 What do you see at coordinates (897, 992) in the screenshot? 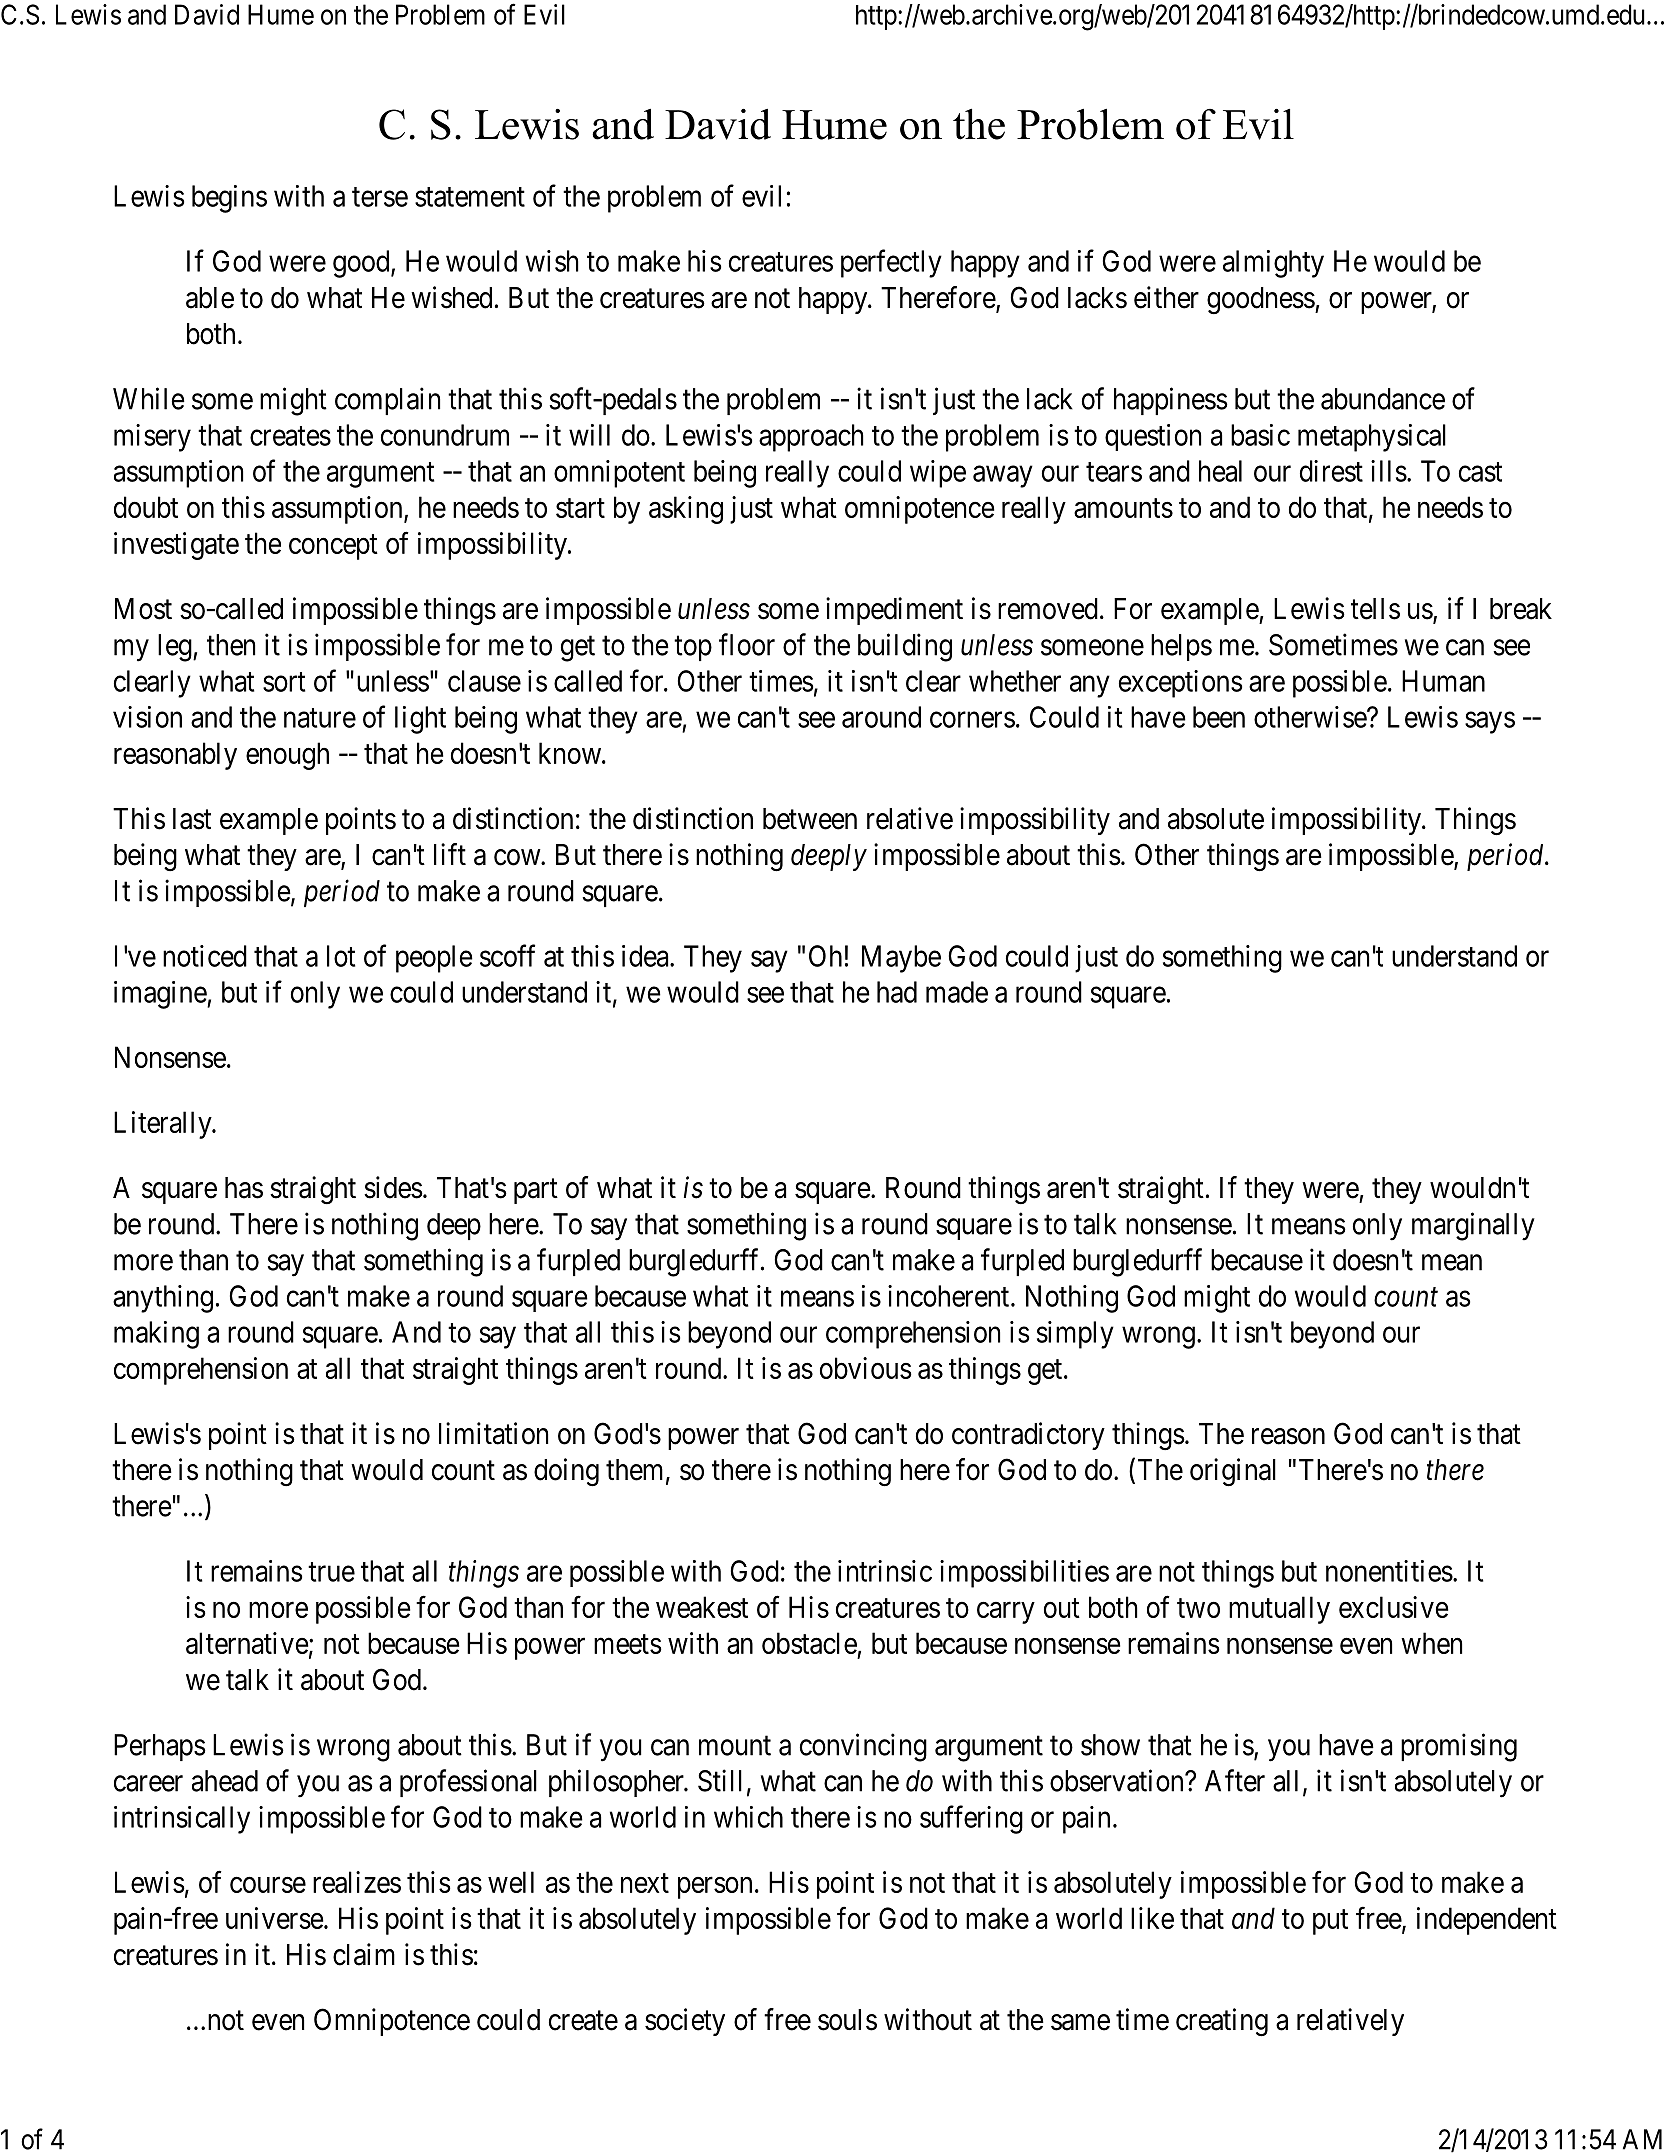
I see `had` at bounding box center [897, 992].
